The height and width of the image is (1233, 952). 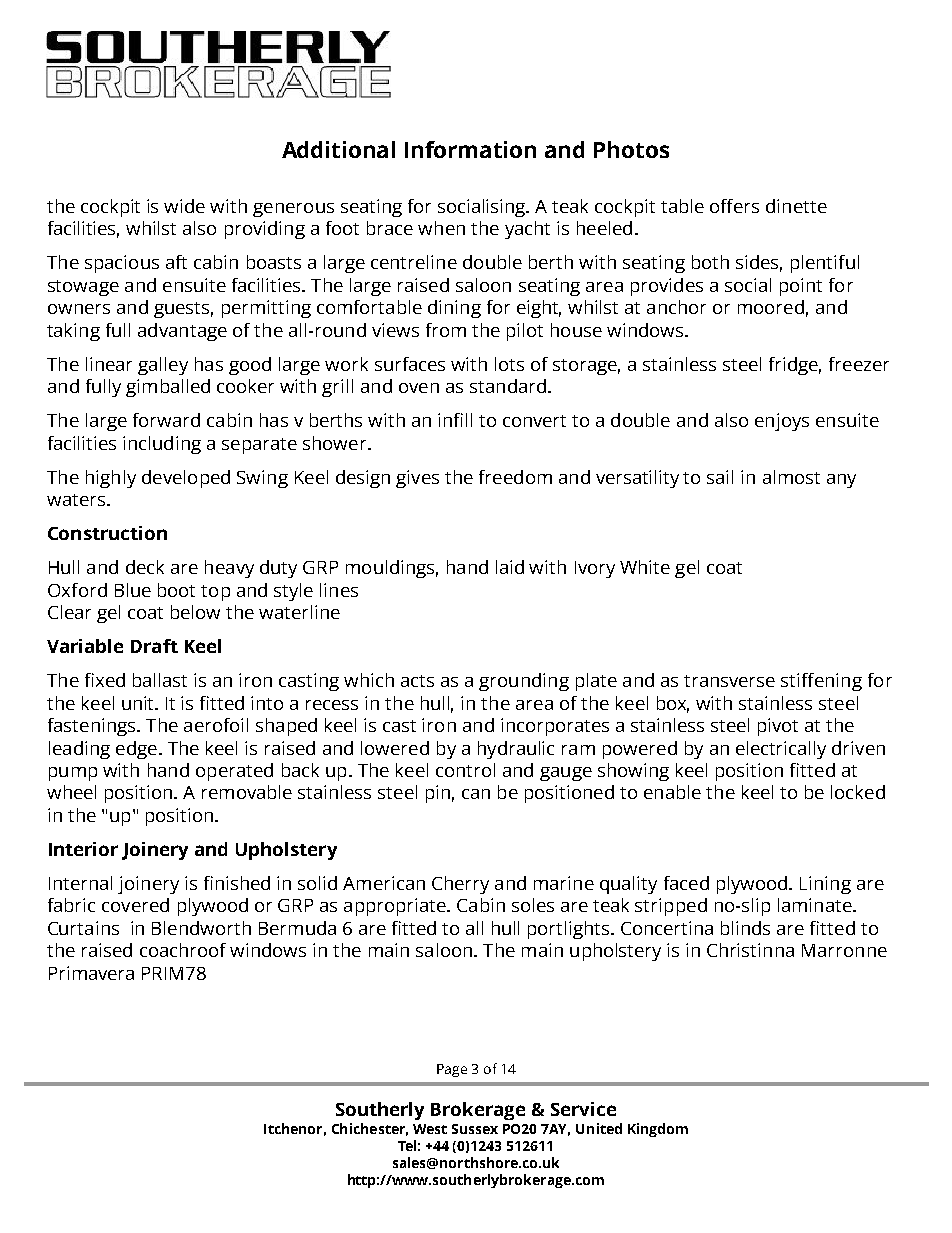 What do you see at coordinates (782, 422) in the image?
I see `enjoys` at bounding box center [782, 422].
